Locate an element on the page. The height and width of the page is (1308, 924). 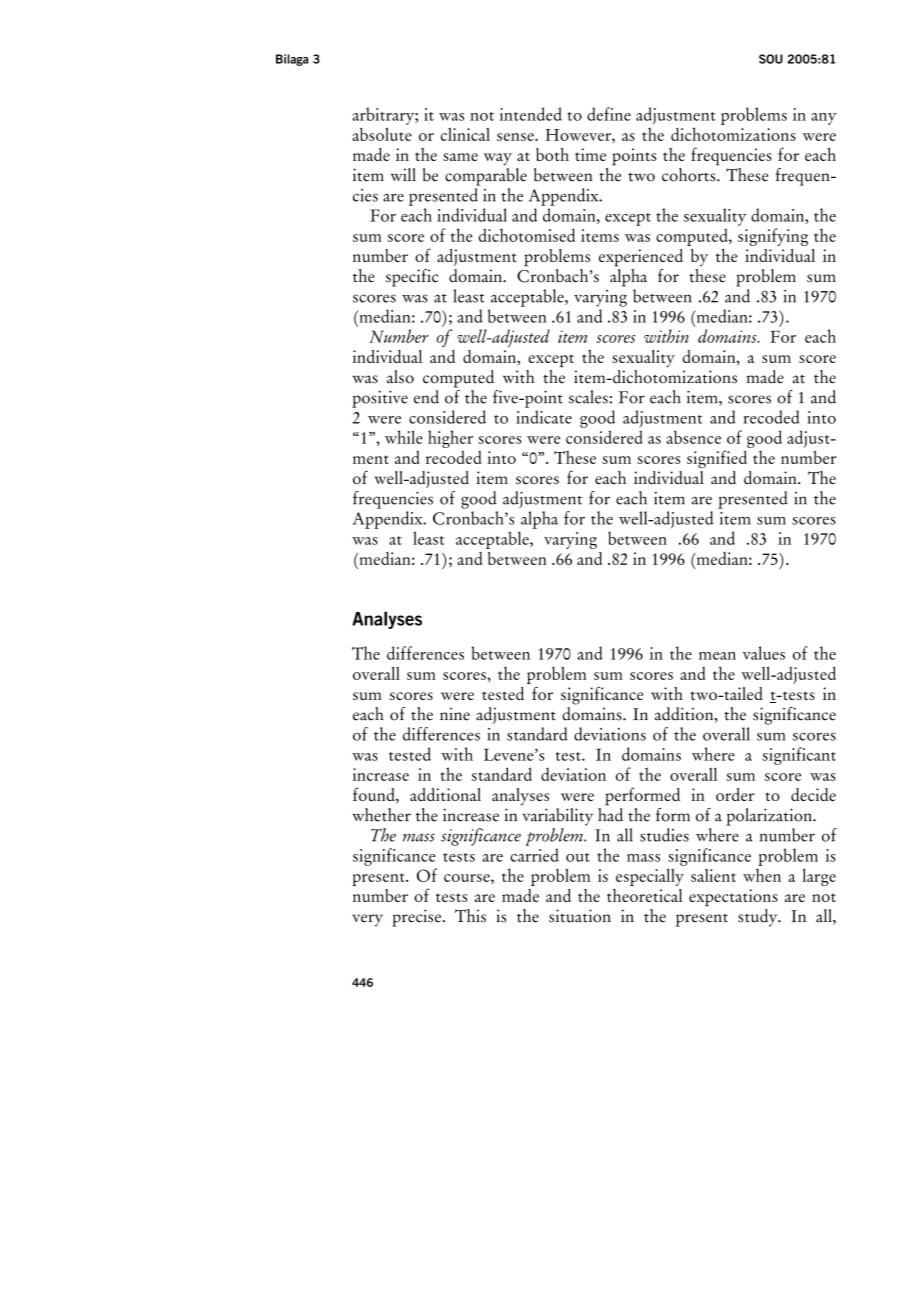
indicate is located at coordinates (544, 417).
